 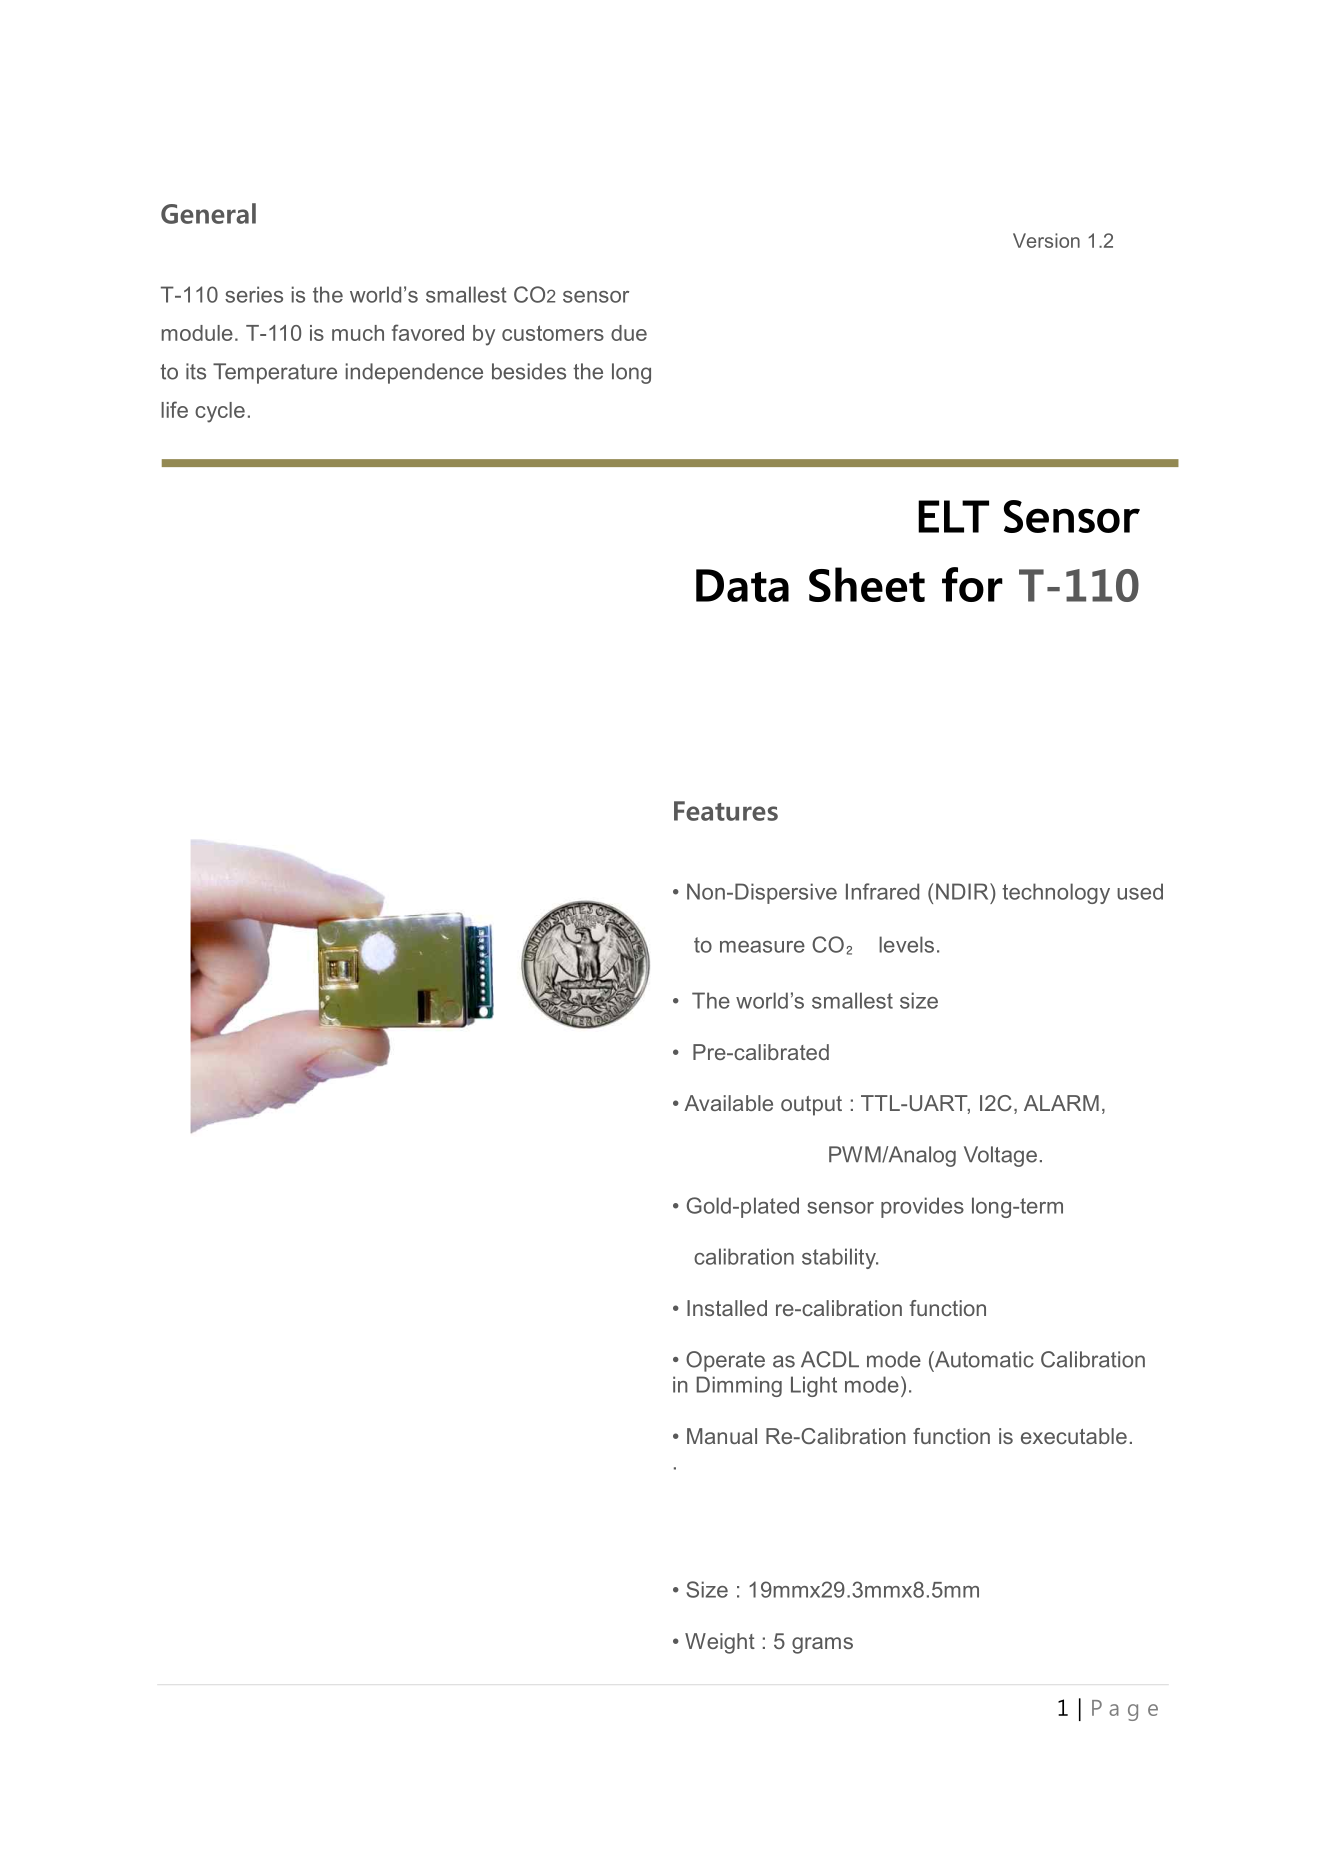 What do you see at coordinates (1056, 893) in the screenshot?
I see `technology` at bounding box center [1056, 893].
